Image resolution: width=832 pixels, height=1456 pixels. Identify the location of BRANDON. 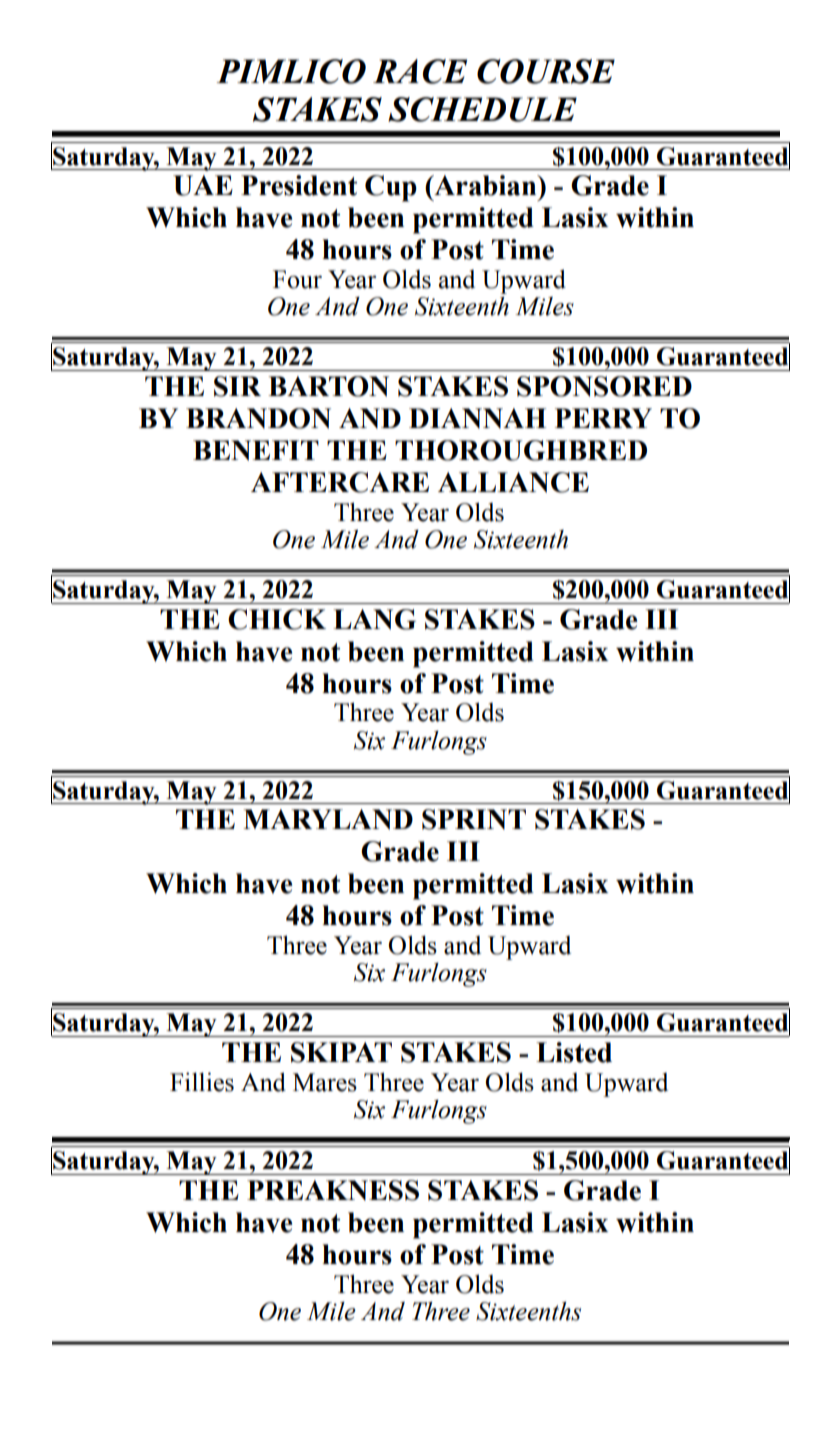
(258, 418).
